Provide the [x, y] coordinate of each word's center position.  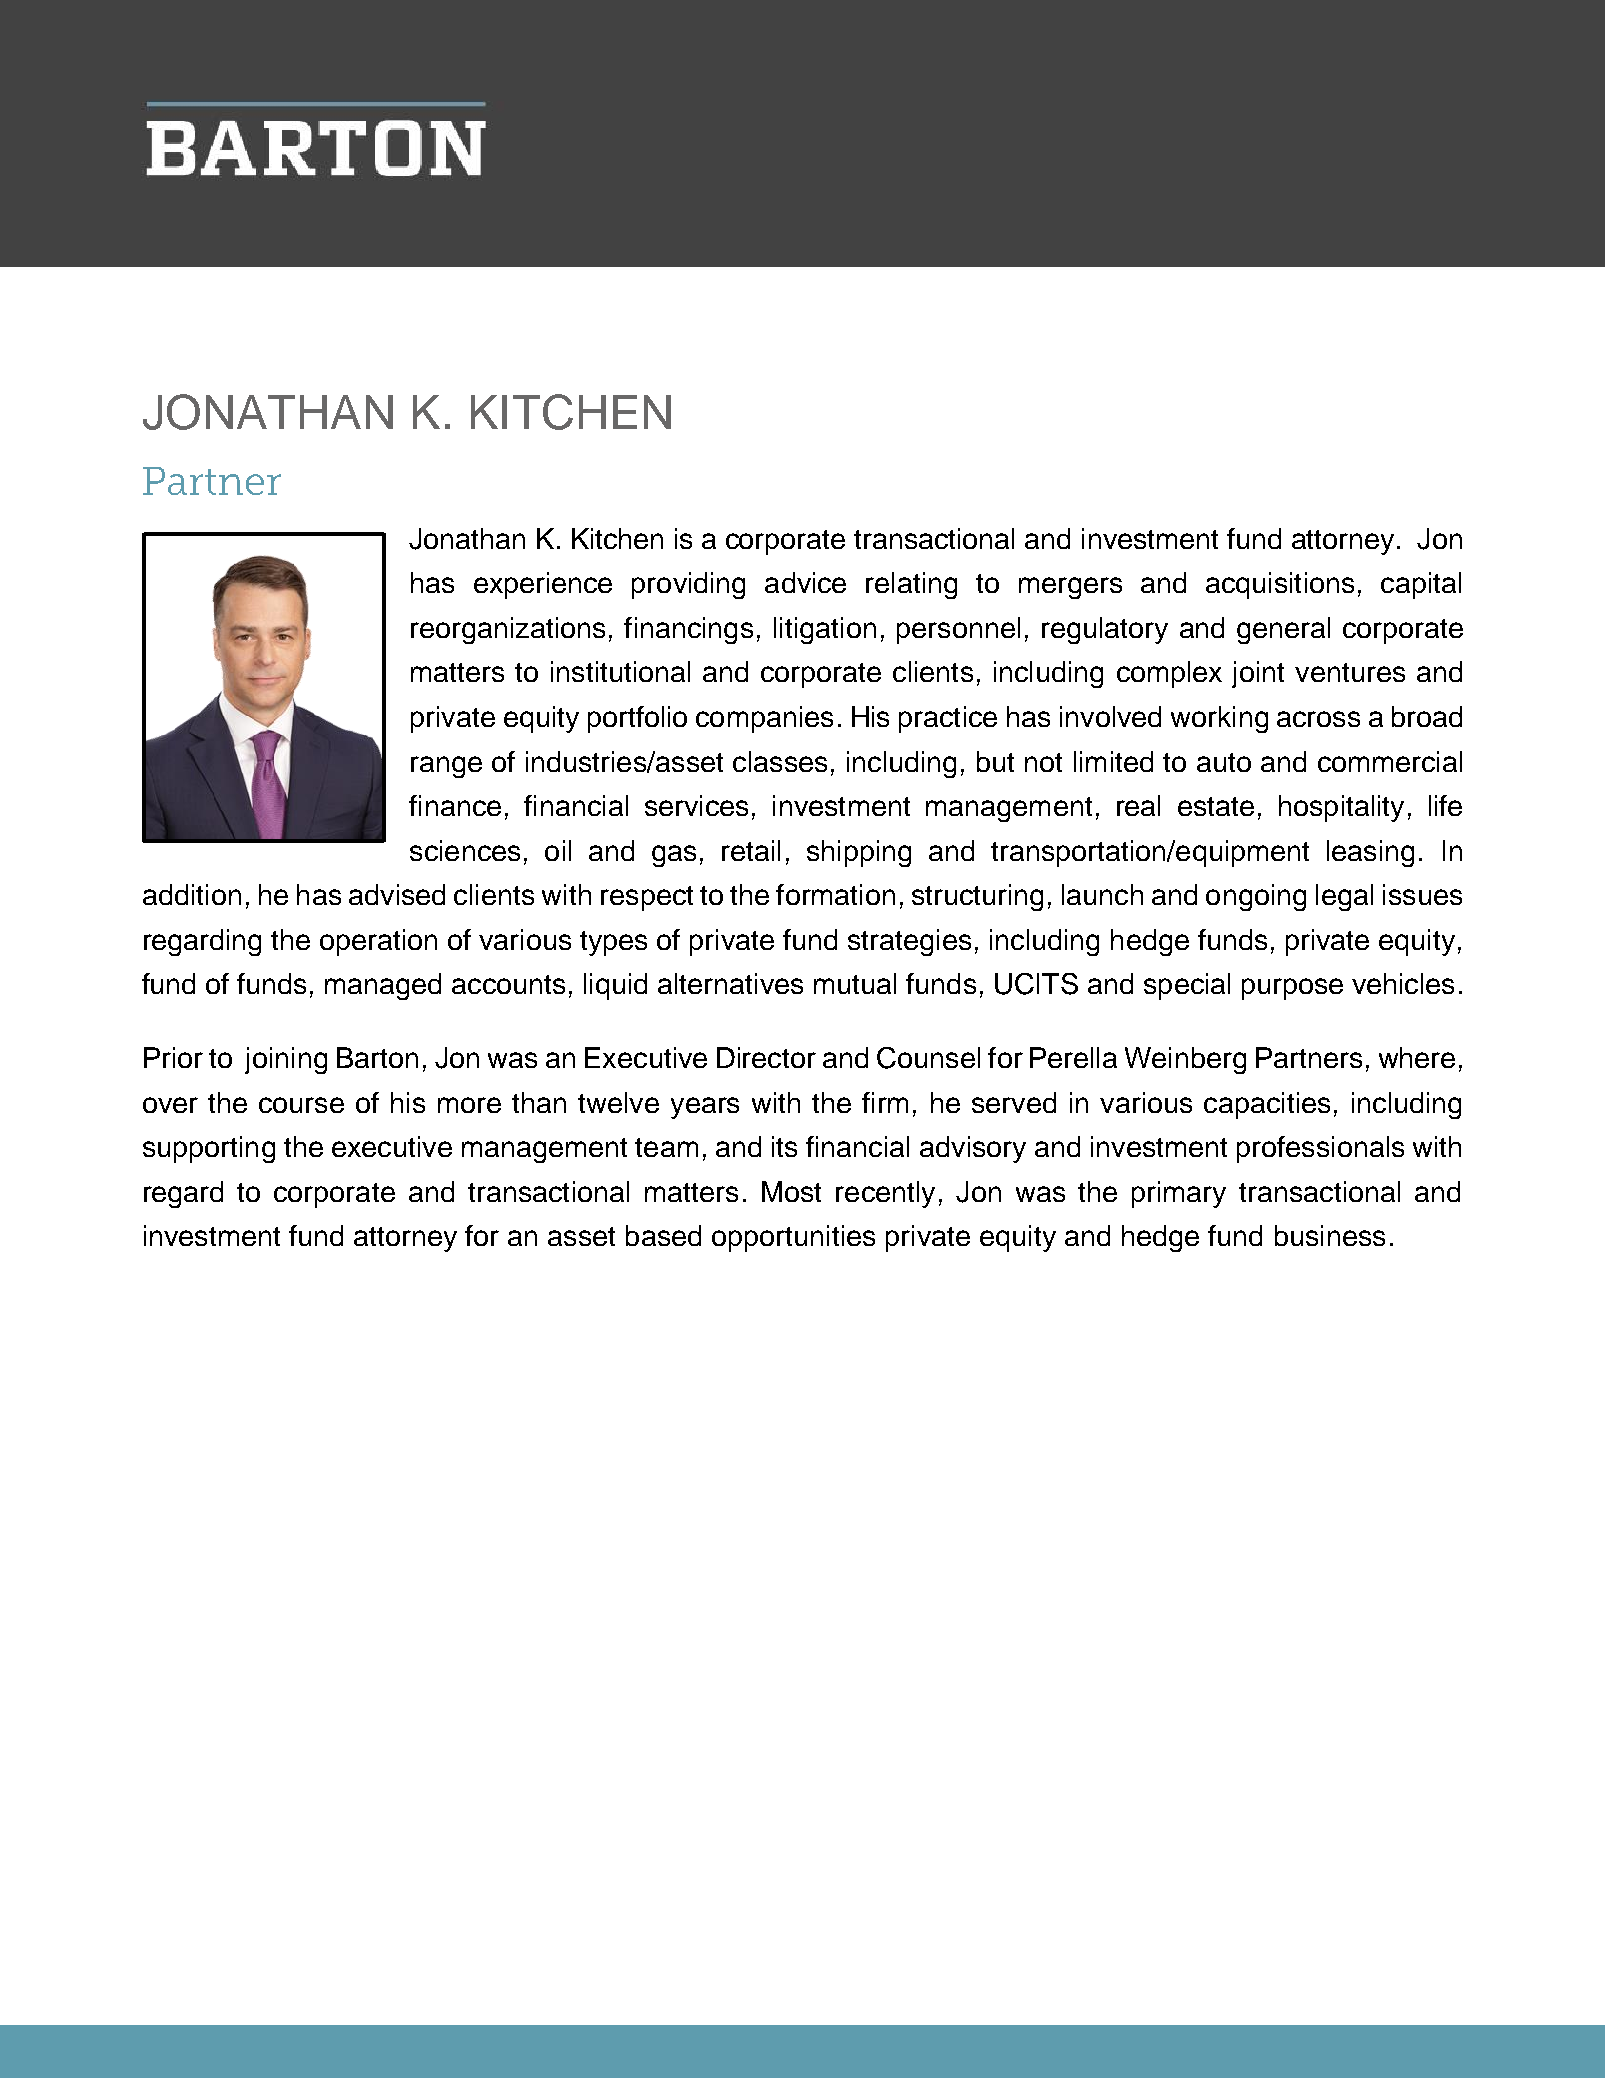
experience [543, 585]
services [696, 805]
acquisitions [1280, 585]
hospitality [1341, 808]
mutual [855, 983]
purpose [1292, 989]
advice [805, 582]
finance [455, 805]
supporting [209, 1149]
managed [383, 986]
